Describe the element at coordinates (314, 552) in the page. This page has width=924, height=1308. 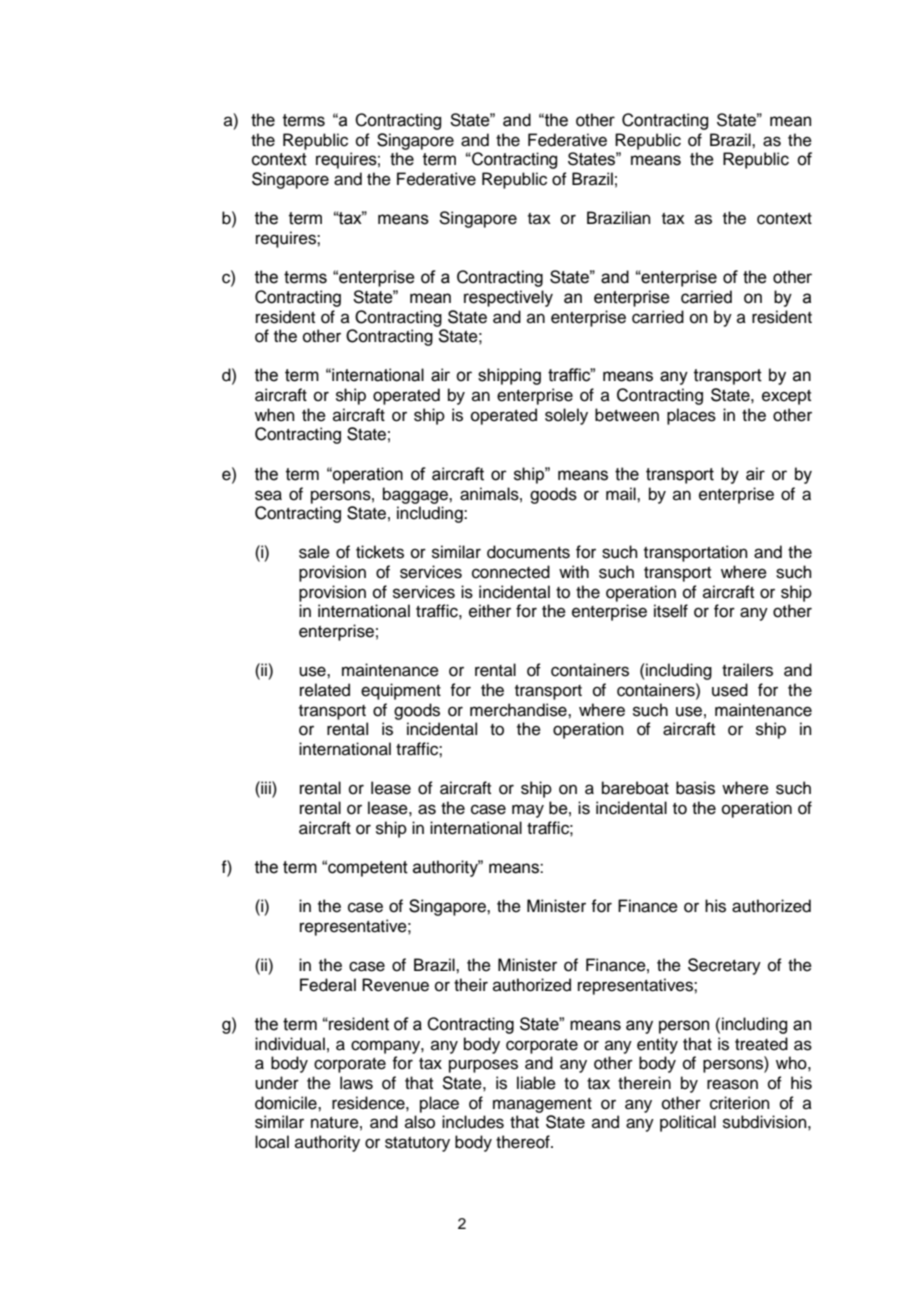
I see `sale` at that location.
